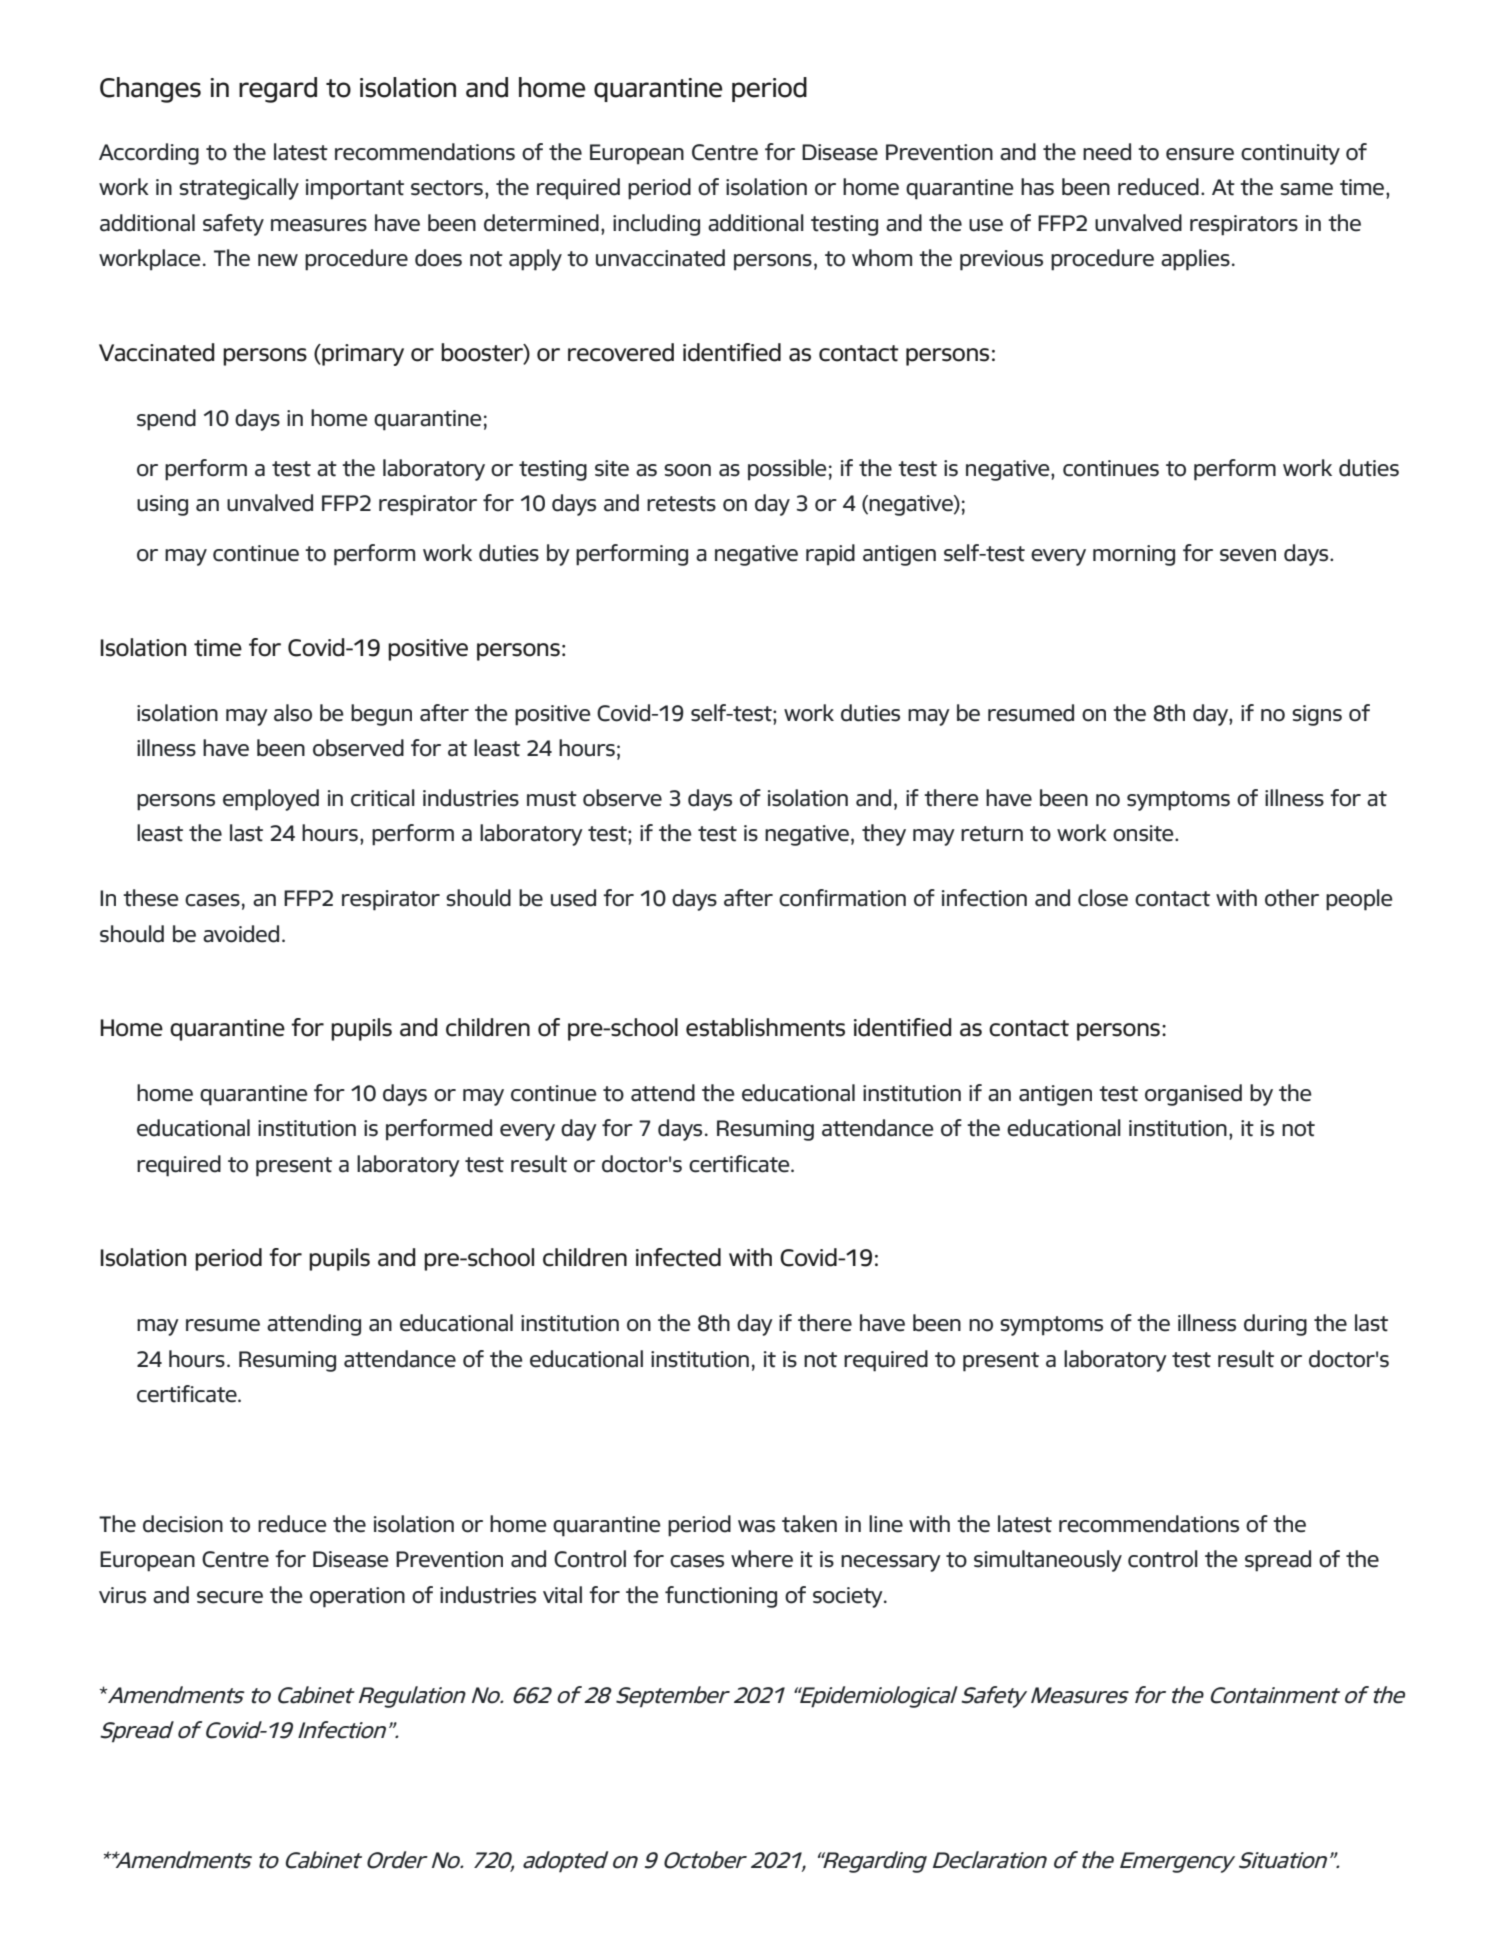 Image resolution: width=1504 pixels, height=1947 pixels. Describe the element at coordinates (1193, 1095) in the image. I see `organised` at that location.
